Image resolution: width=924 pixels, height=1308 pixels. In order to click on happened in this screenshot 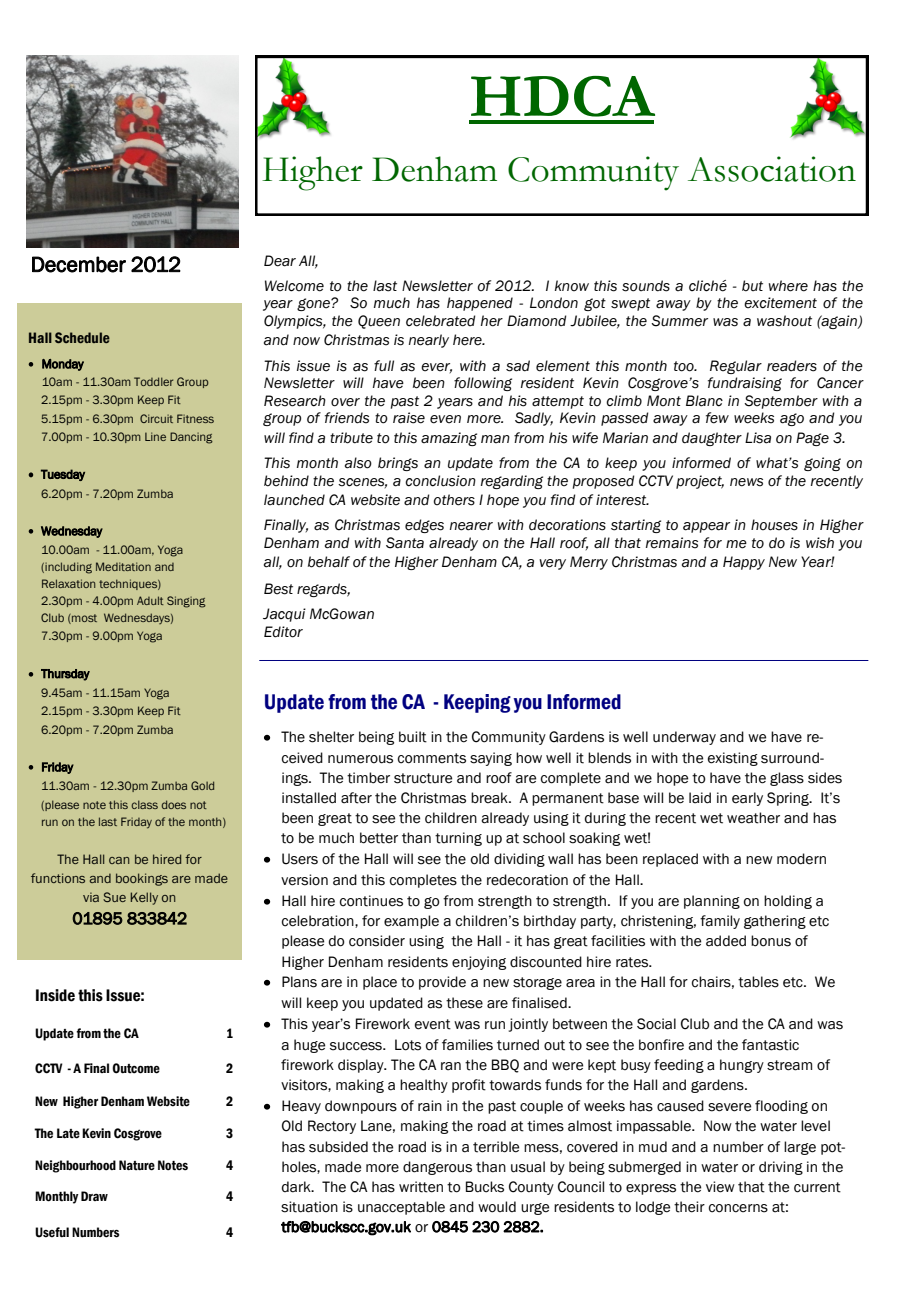, I will do `click(480, 304)`.
